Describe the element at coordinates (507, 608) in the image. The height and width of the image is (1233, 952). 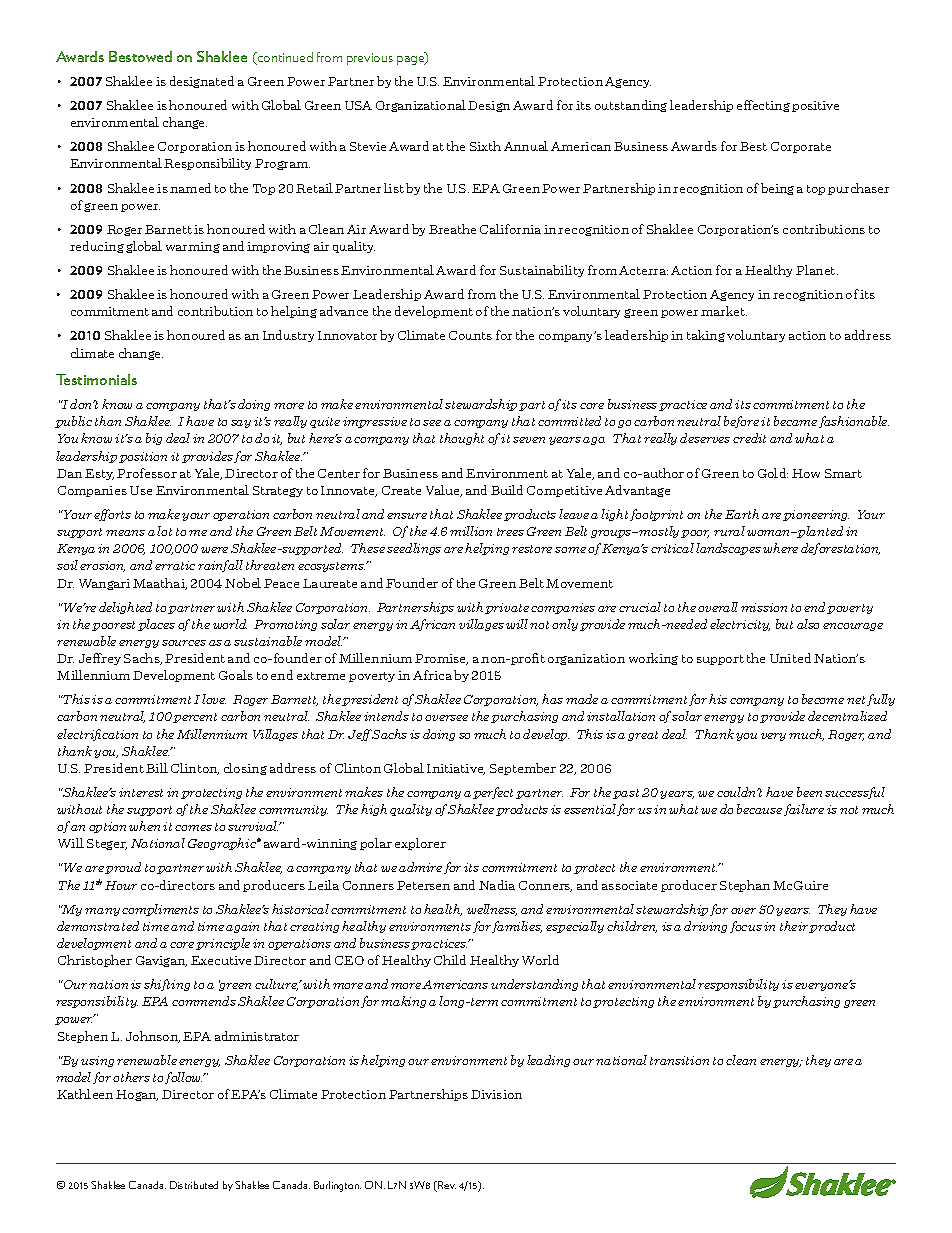
I see `private` at that location.
